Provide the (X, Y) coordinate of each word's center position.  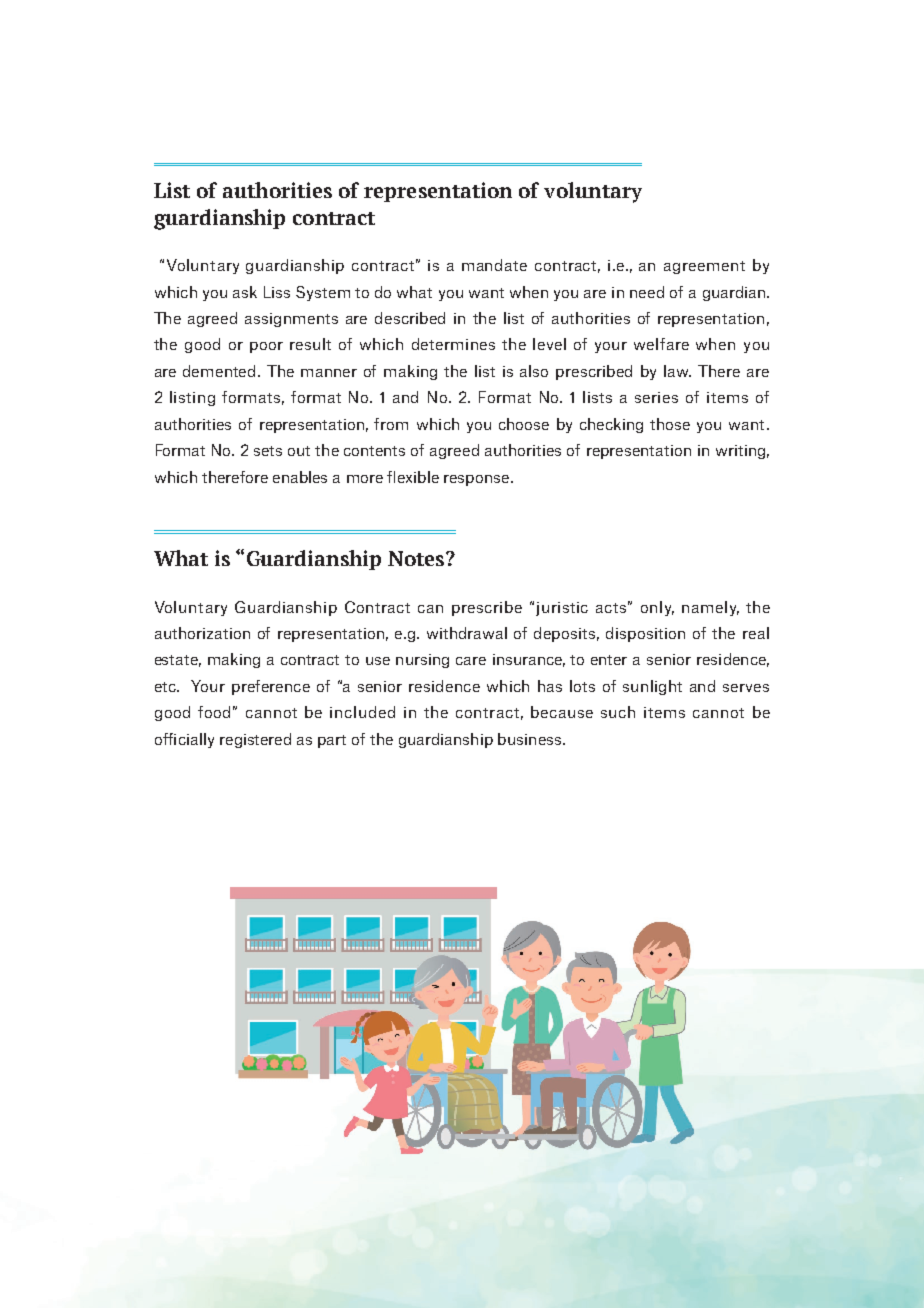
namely (710, 608)
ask (245, 292)
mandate (494, 265)
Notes (417, 558)
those (670, 424)
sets (268, 451)
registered (255, 740)
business (529, 739)
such (618, 712)
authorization (202, 633)
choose (524, 424)
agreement (704, 267)
